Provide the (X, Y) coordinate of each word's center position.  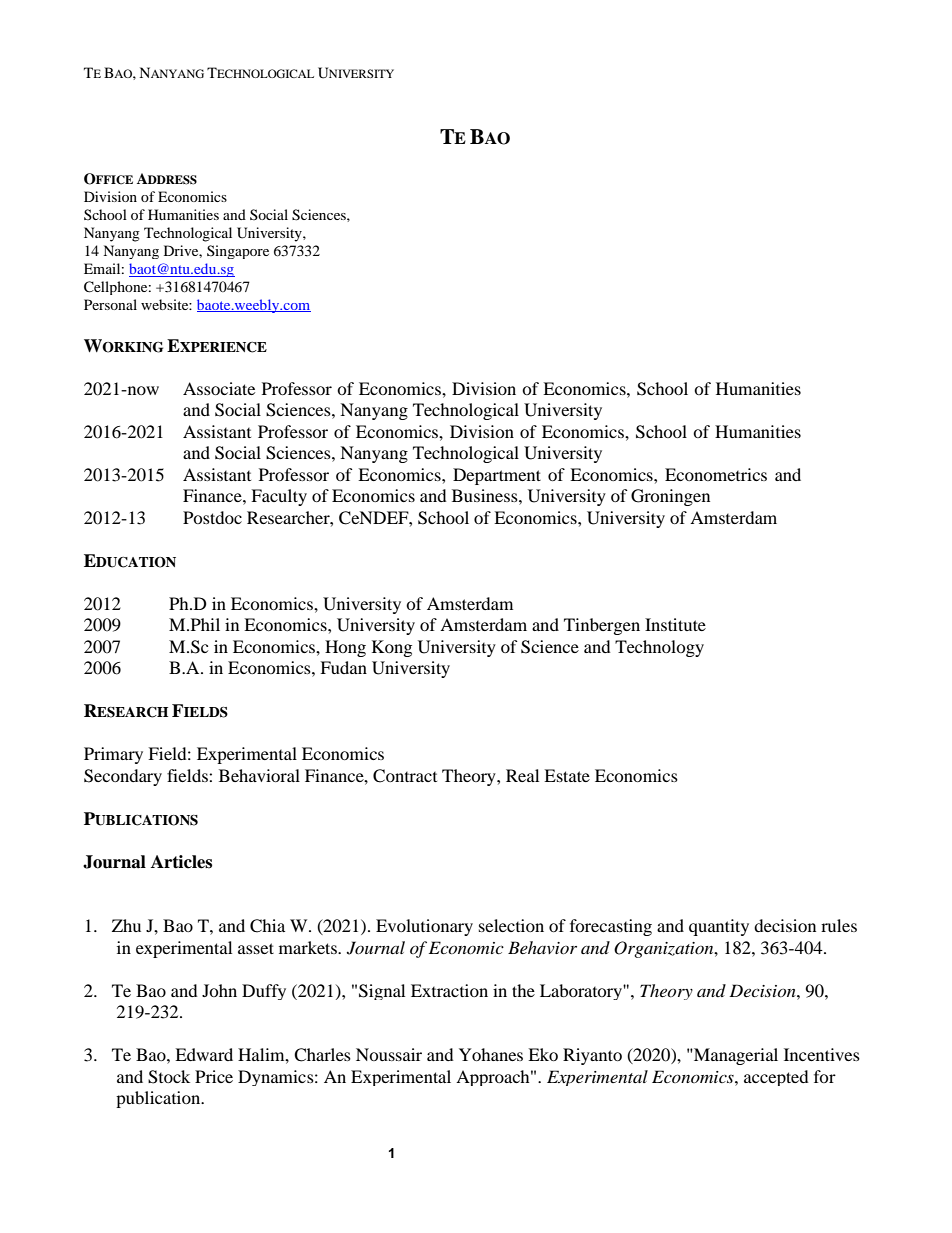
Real (522, 775)
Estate (567, 775)
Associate (219, 388)
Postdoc (212, 517)
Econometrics (716, 474)
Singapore (238, 252)
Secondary (123, 777)
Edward (204, 1054)
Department (497, 476)
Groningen (670, 497)
